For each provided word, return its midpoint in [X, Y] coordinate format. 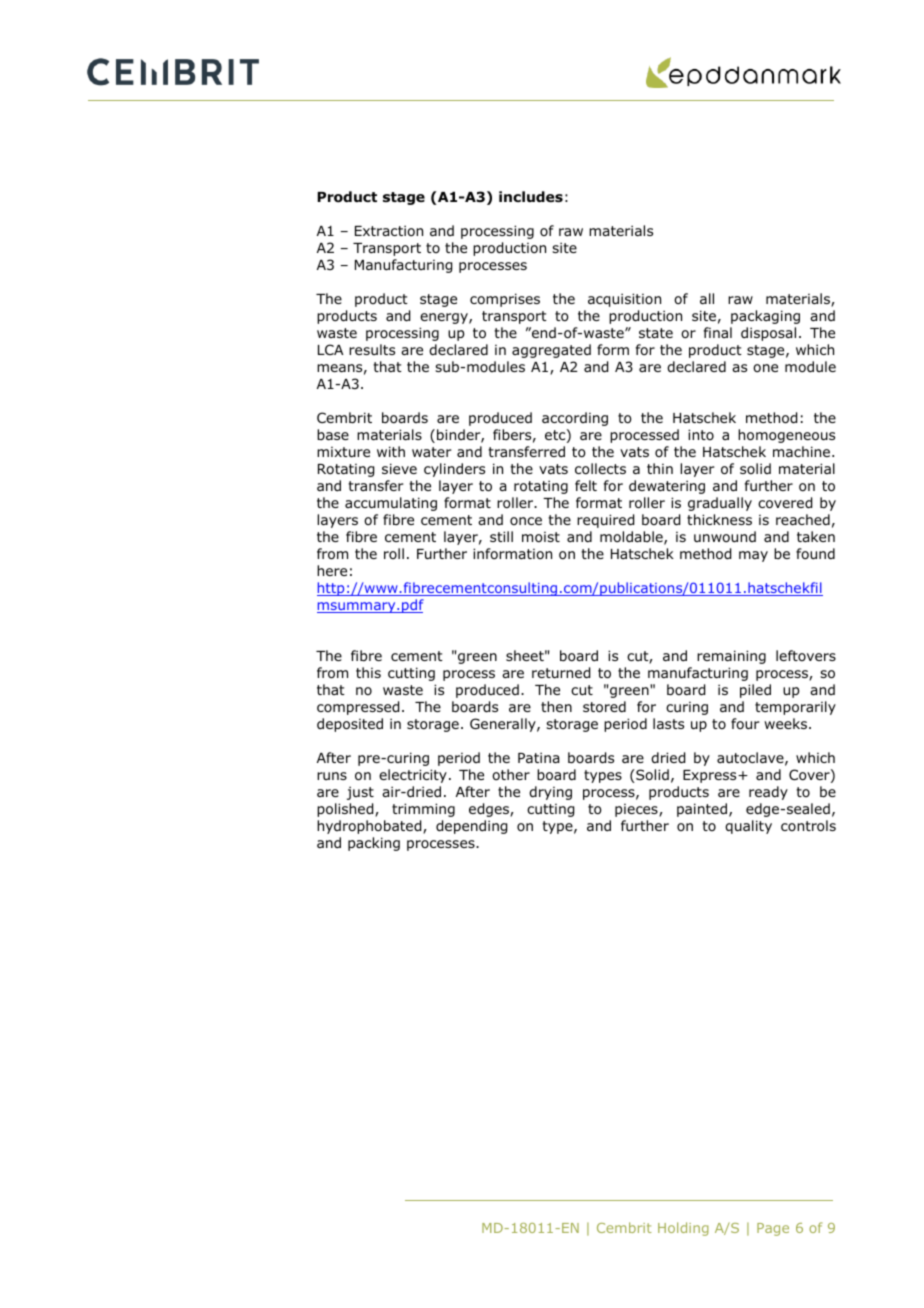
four [745, 723]
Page [773, 1229]
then [556, 706]
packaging [765, 317]
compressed [358, 708]
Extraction [389, 230]
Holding [683, 1229]
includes [531, 197]
